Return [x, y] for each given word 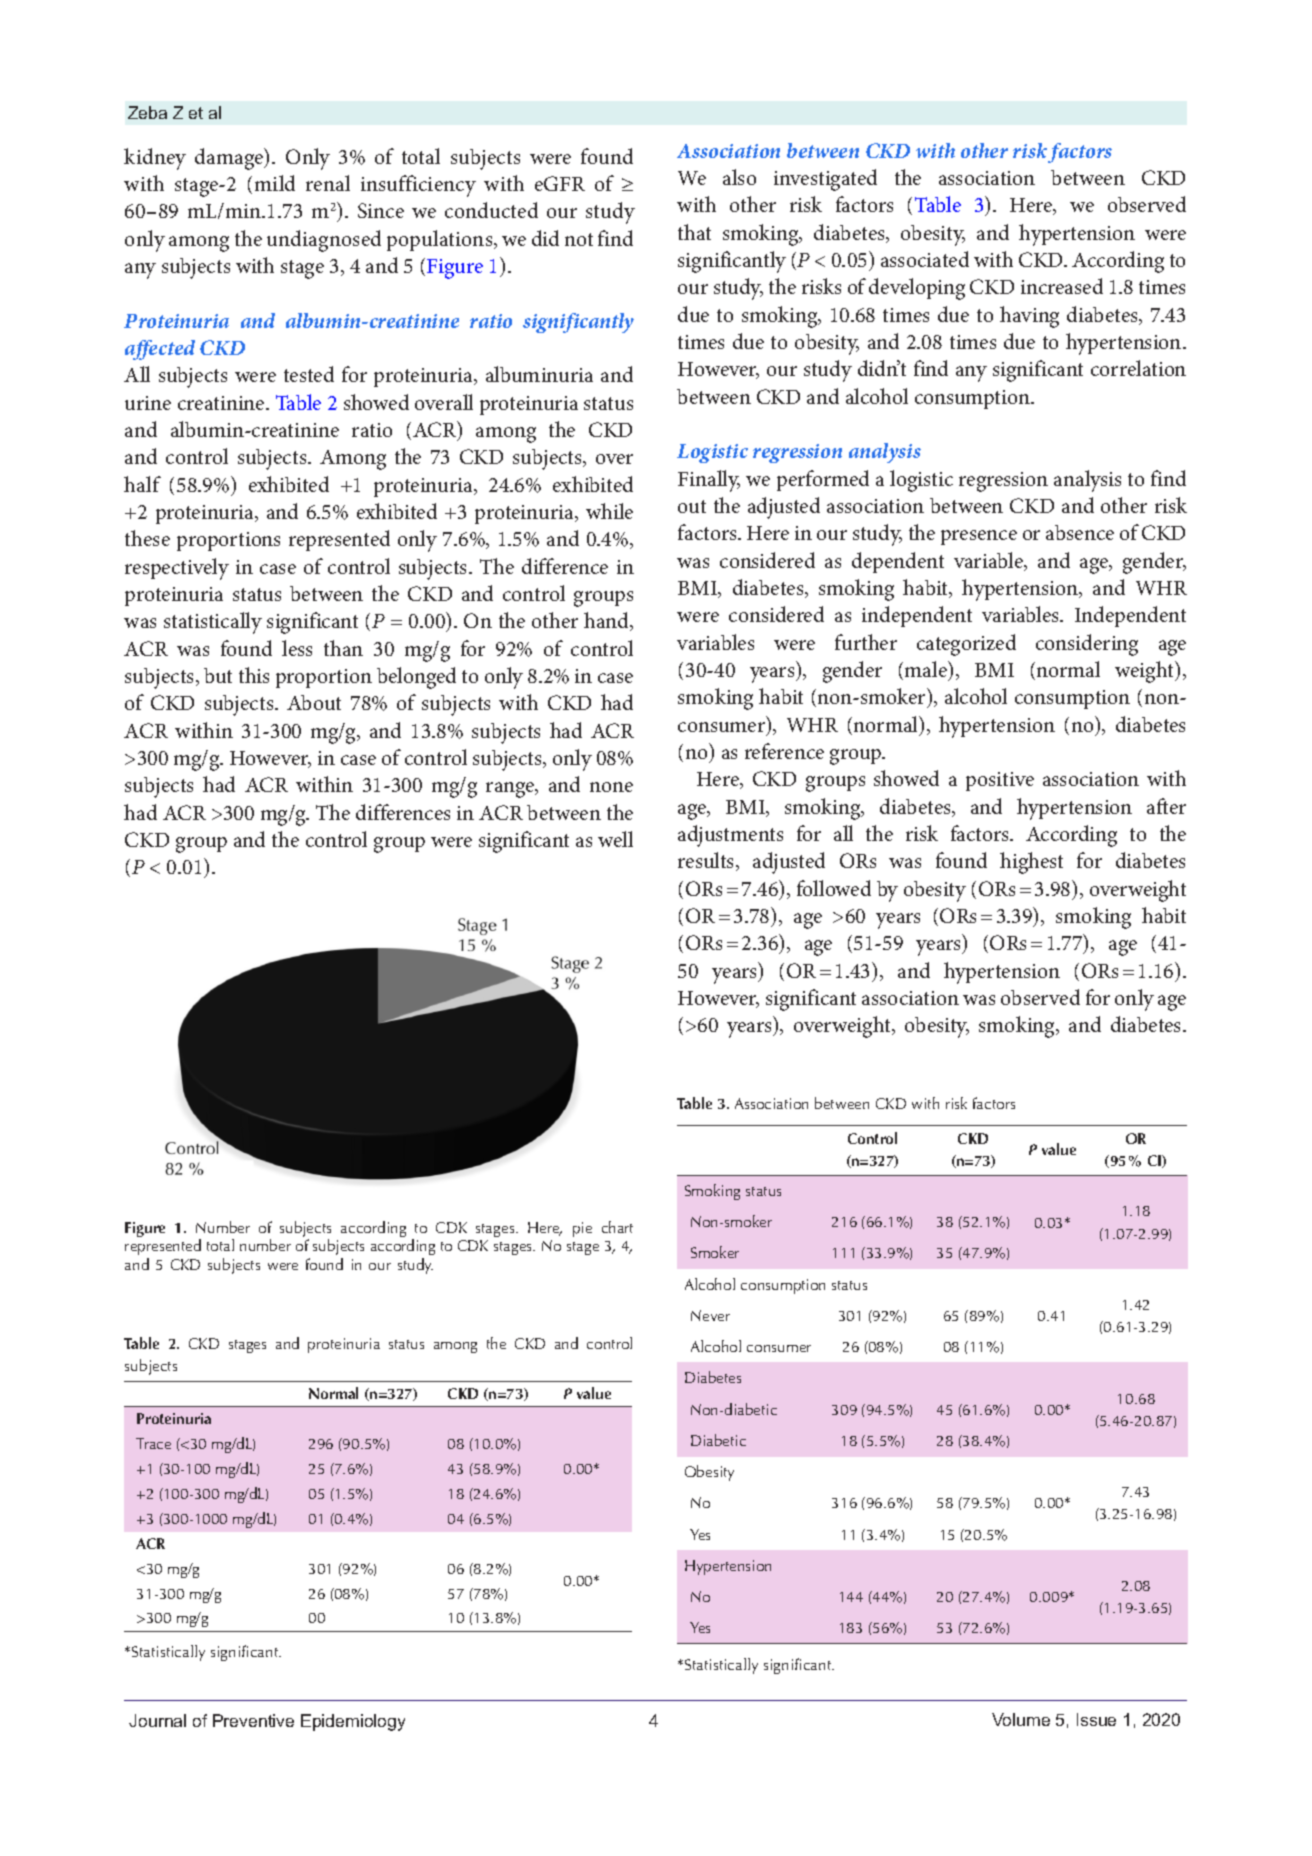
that [694, 232]
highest [1031, 863]
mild [275, 183]
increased [1062, 286]
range [511, 790]
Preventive [253, 1720]
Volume [1021, 1719]
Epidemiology [353, 1722]
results [707, 861]
